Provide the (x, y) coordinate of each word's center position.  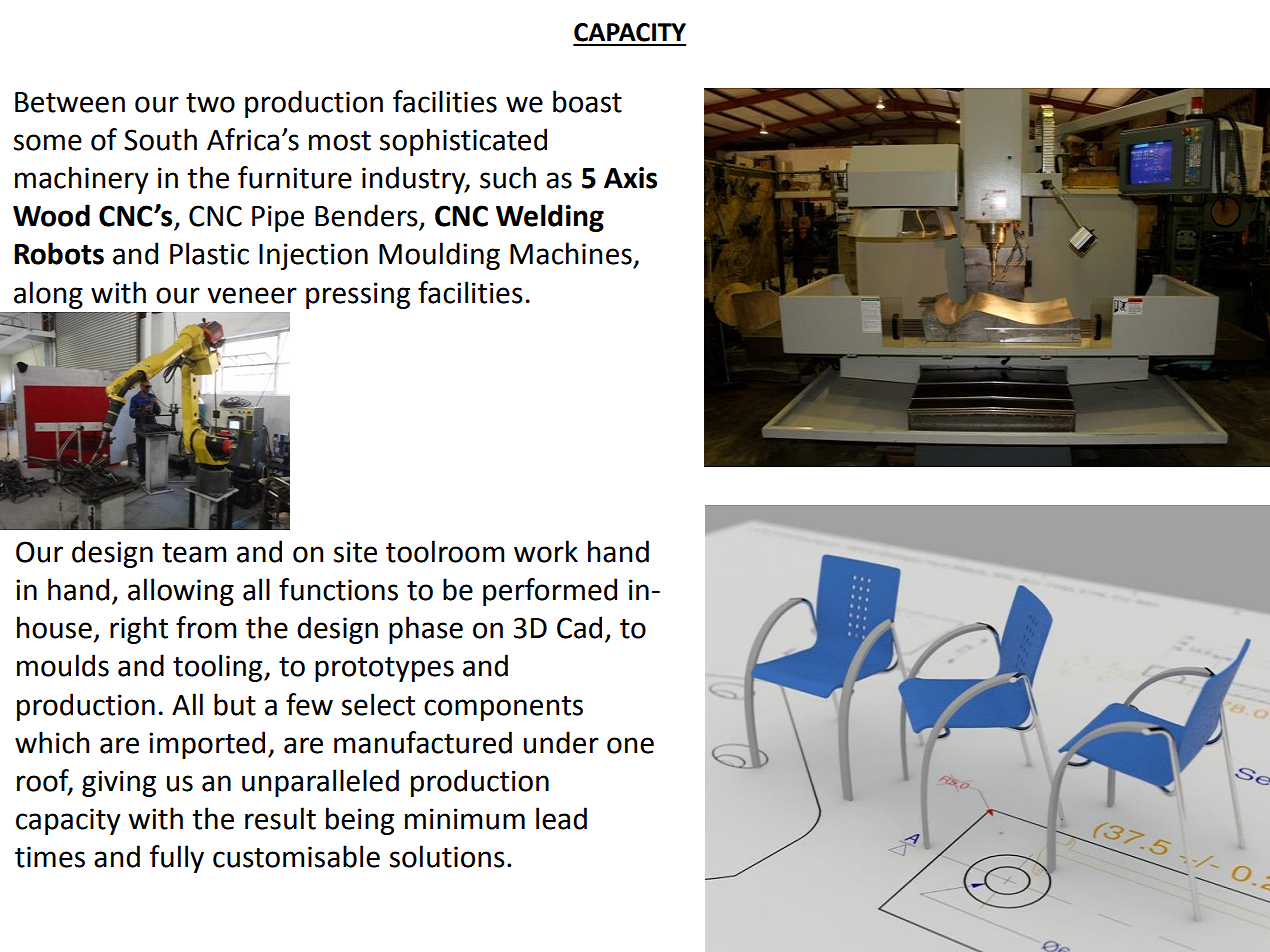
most (340, 141)
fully (177, 859)
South (160, 139)
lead (561, 818)
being (360, 821)
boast (587, 101)
